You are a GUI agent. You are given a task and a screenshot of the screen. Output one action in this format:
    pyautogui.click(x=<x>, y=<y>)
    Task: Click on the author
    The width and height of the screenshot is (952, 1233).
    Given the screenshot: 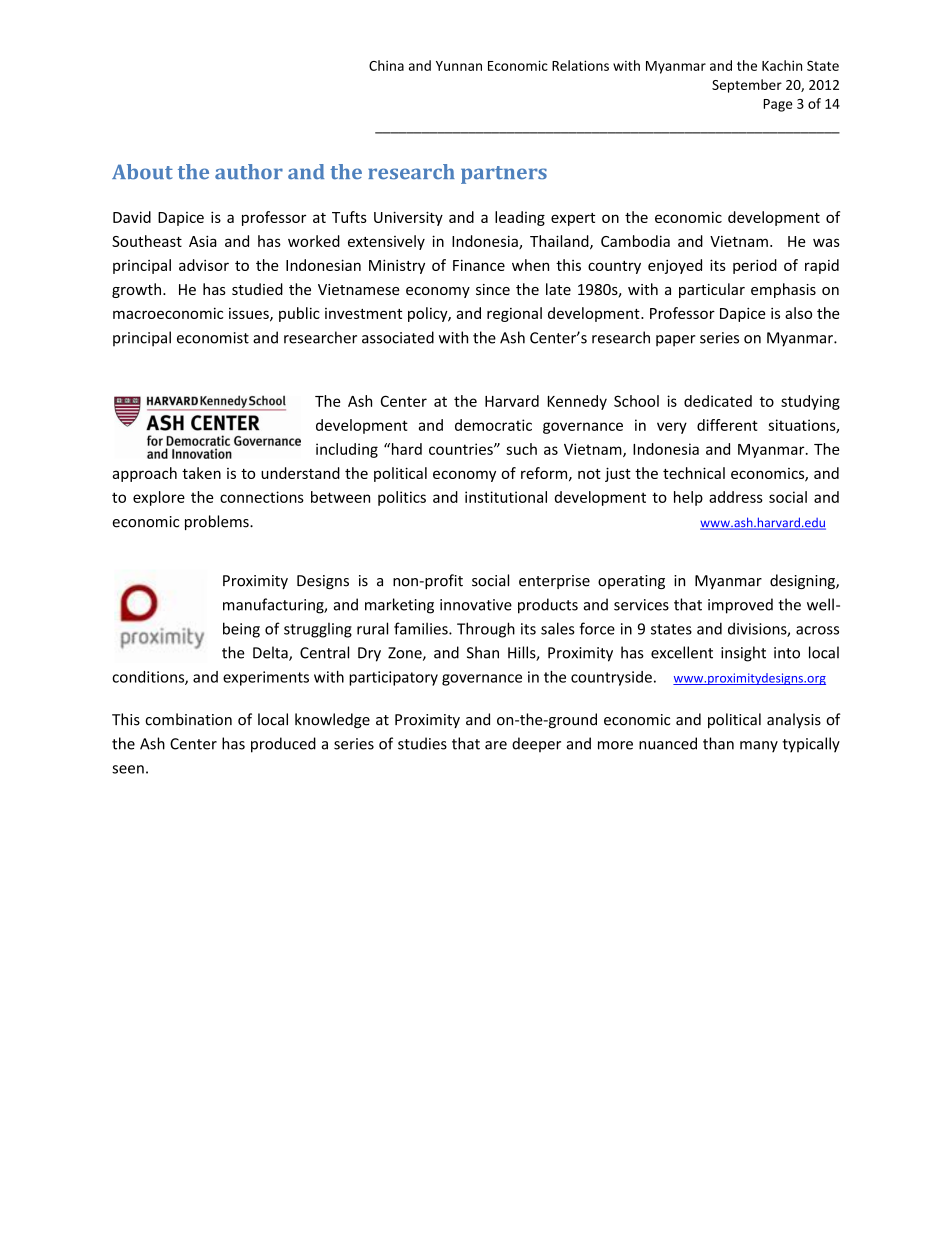 What is the action you would take?
    pyautogui.click(x=249, y=172)
